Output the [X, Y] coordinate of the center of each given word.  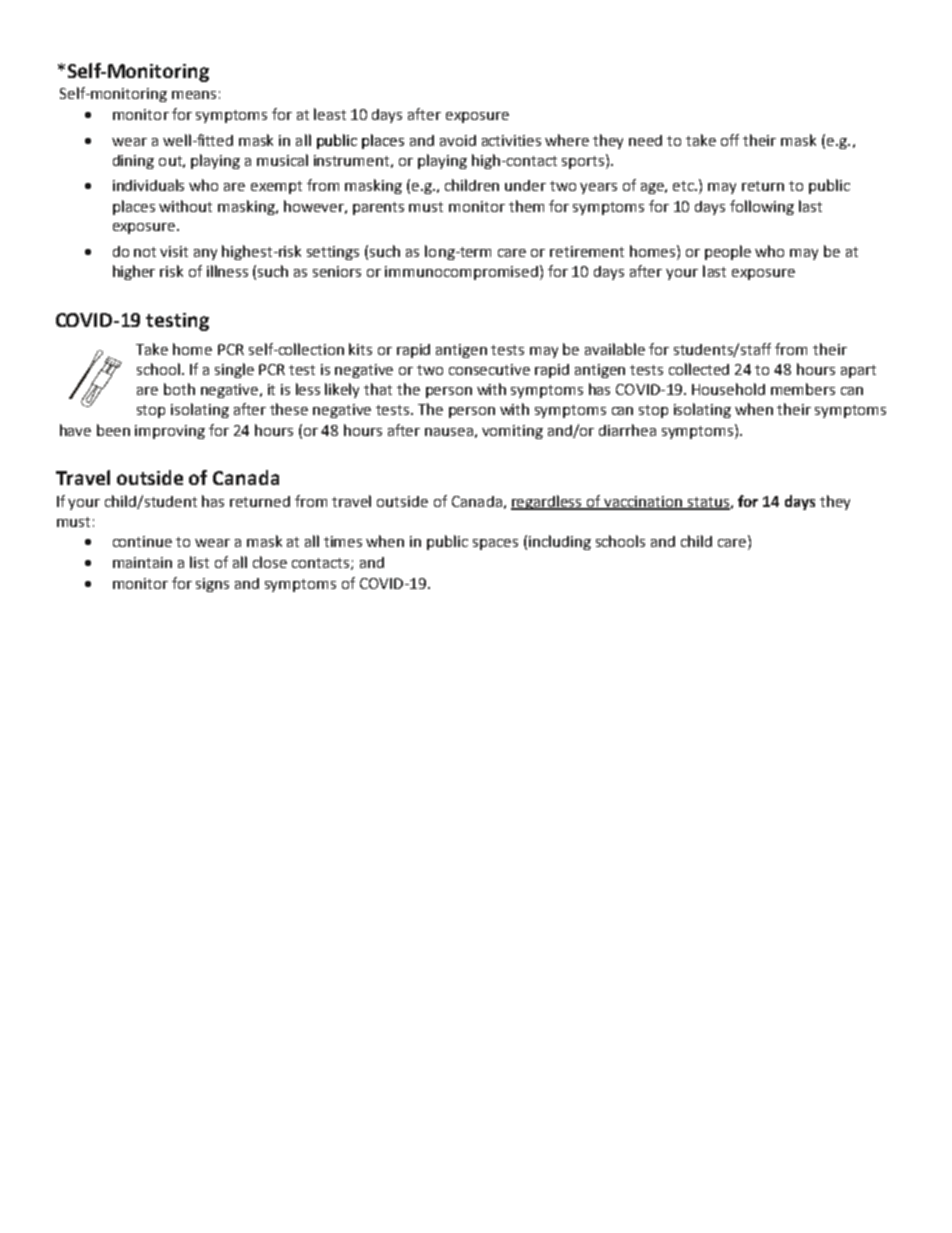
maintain [142, 562]
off [730, 140]
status [708, 503]
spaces [495, 544]
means [194, 95]
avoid [458, 140]
